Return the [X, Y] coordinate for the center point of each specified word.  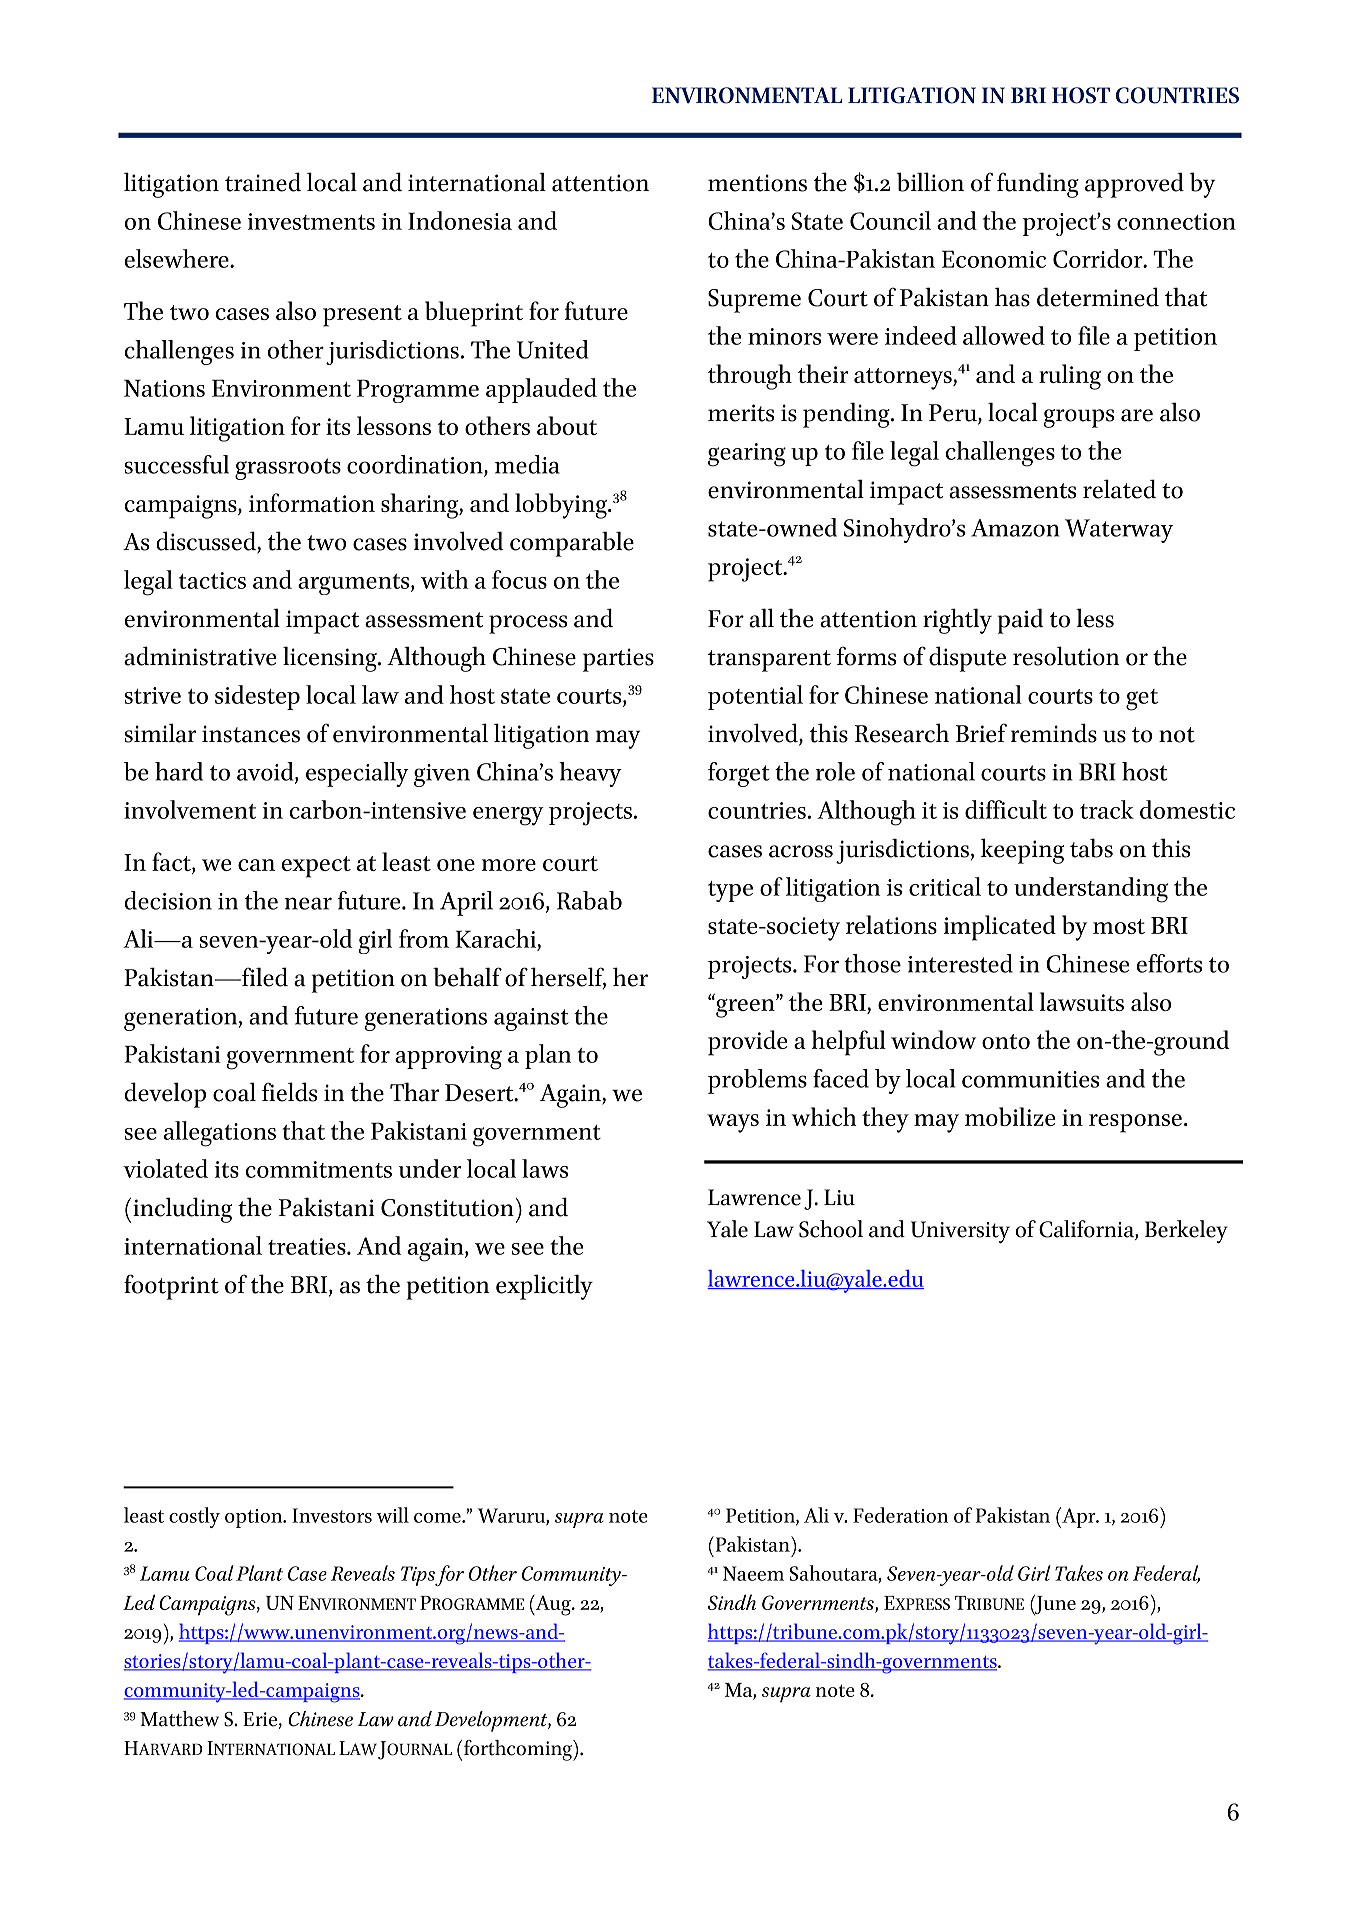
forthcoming [519, 1750]
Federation [900, 1515]
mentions [757, 183]
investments [311, 221]
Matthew [179, 1719]
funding [1038, 185]
